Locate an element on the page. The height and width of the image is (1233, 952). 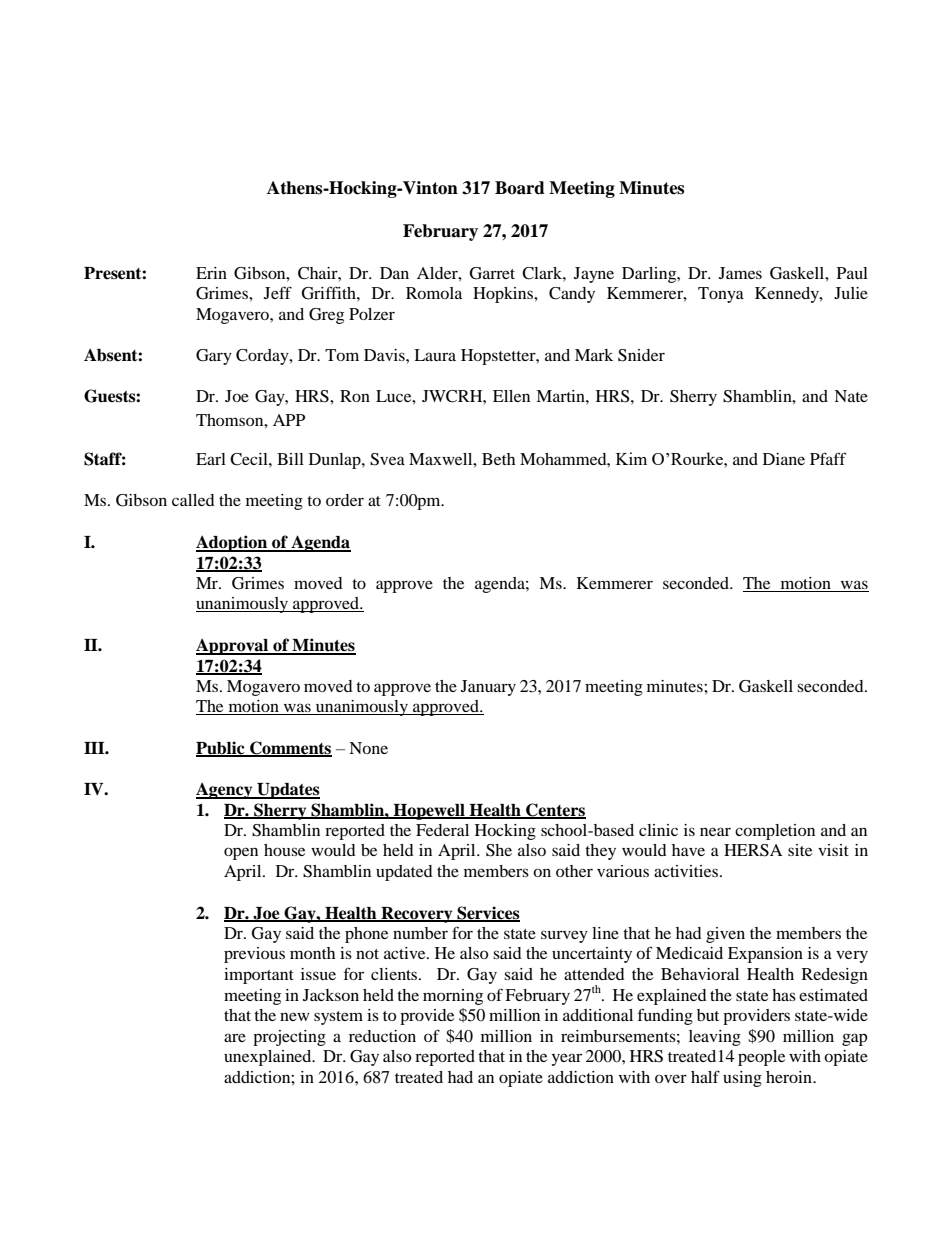
Pfaff is located at coordinates (828, 458).
